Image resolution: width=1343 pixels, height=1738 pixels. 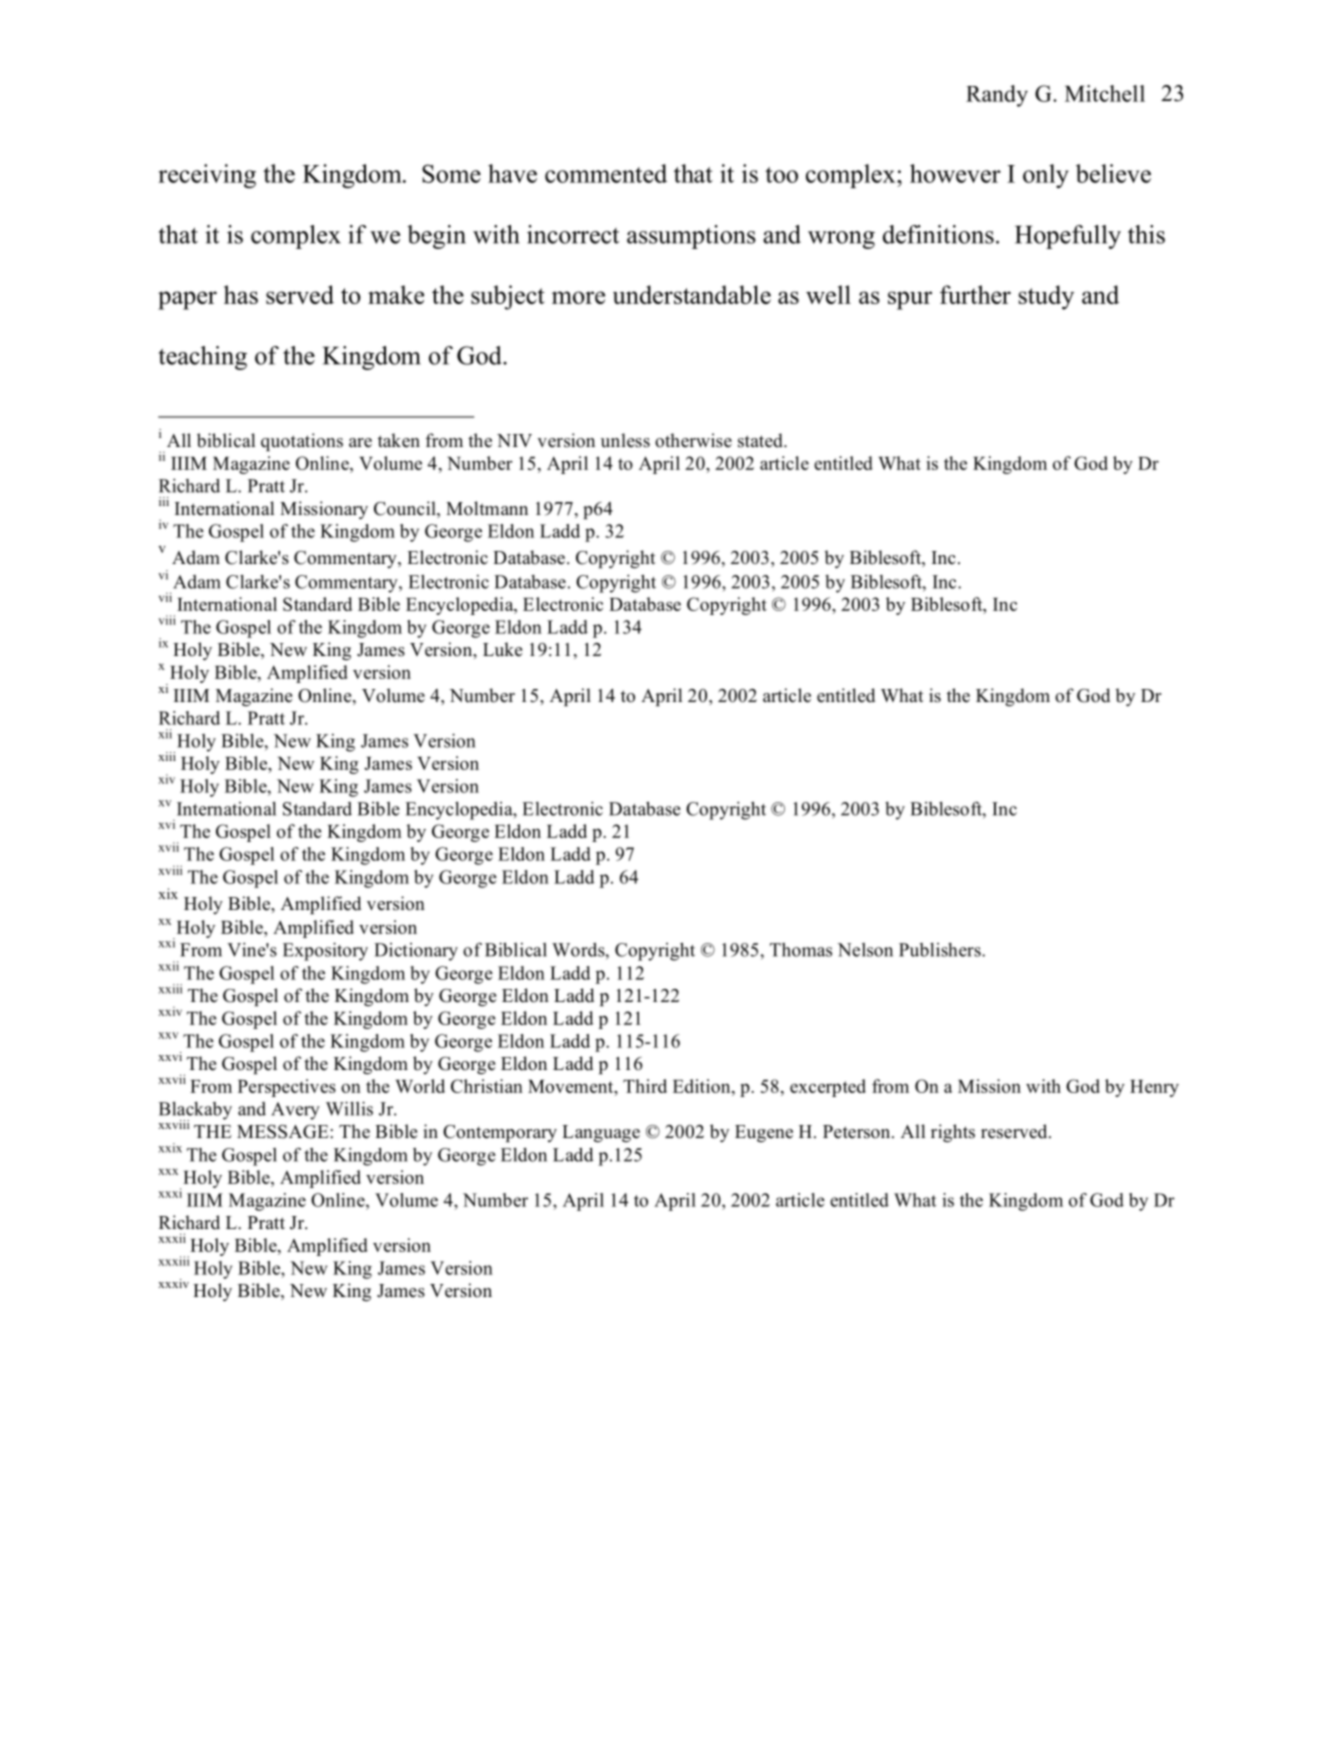 I want to click on receiving, so click(x=207, y=176).
